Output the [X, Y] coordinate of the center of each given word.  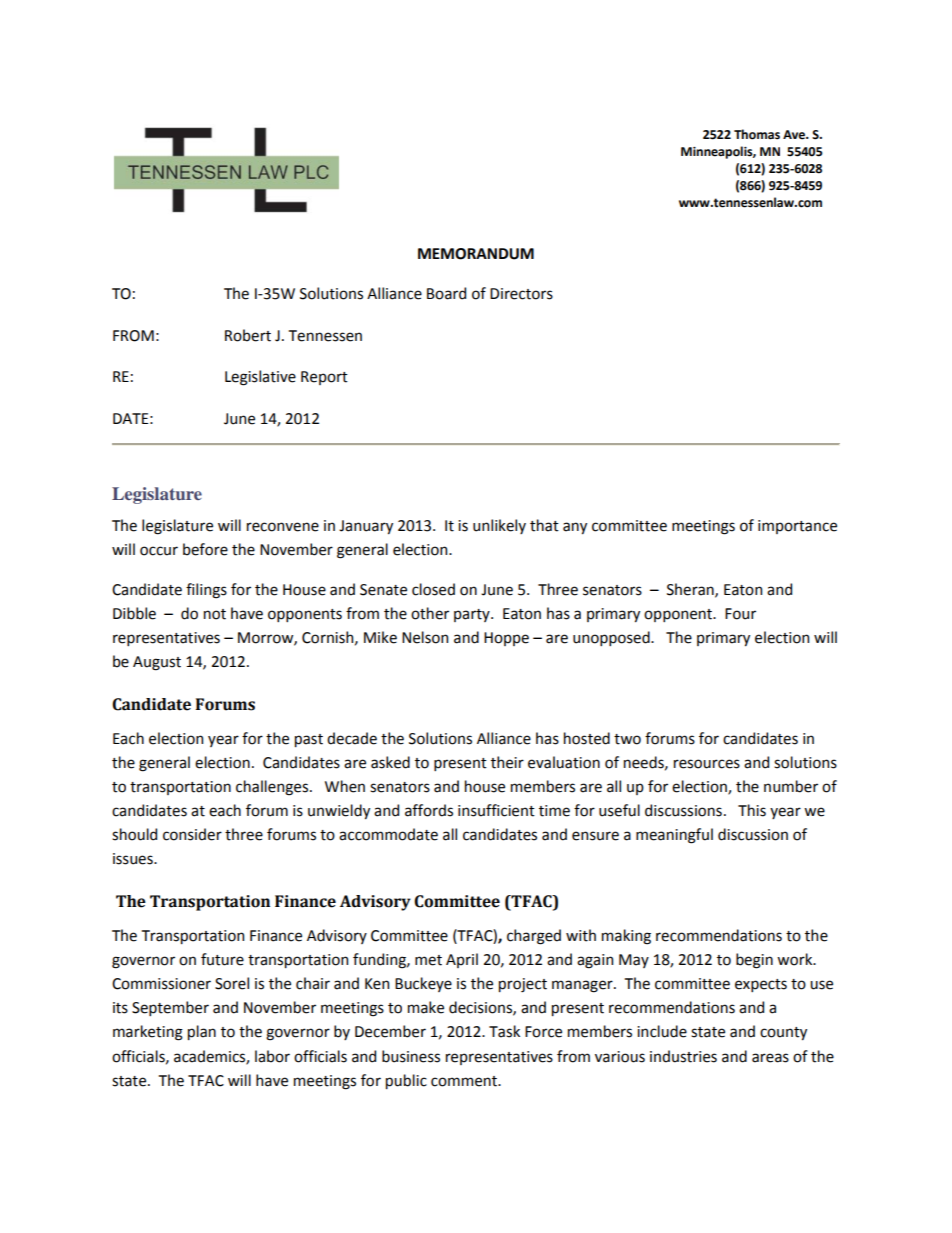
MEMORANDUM [476, 254]
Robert [248, 335]
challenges [272, 788]
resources [707, 764]
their [507, 762]
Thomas [757, 134]
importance [797, 527]
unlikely [499, 526]
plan [202, 1032]
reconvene [283, 527]
